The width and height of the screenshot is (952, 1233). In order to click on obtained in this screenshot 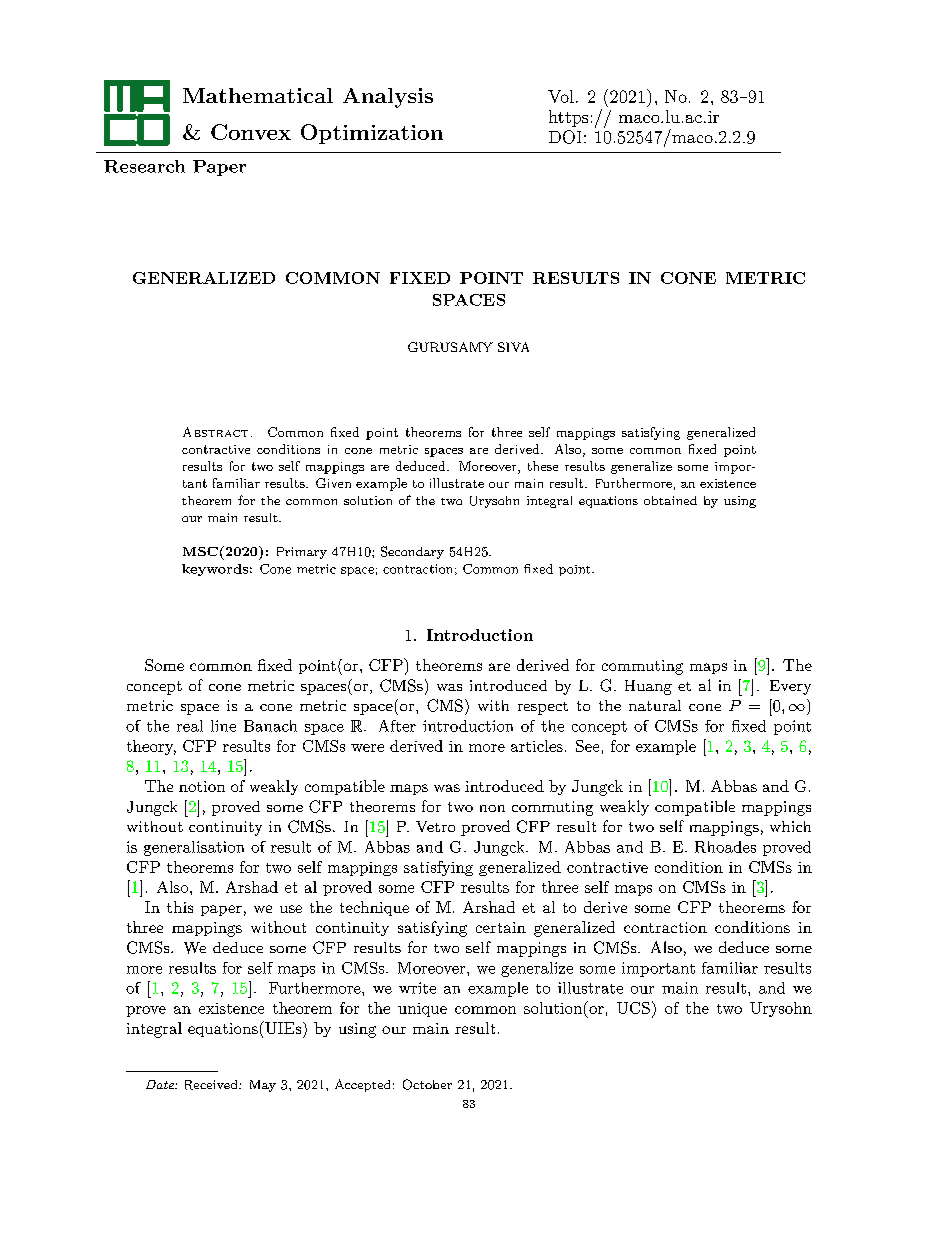, I will do `click(670, 500)`.
